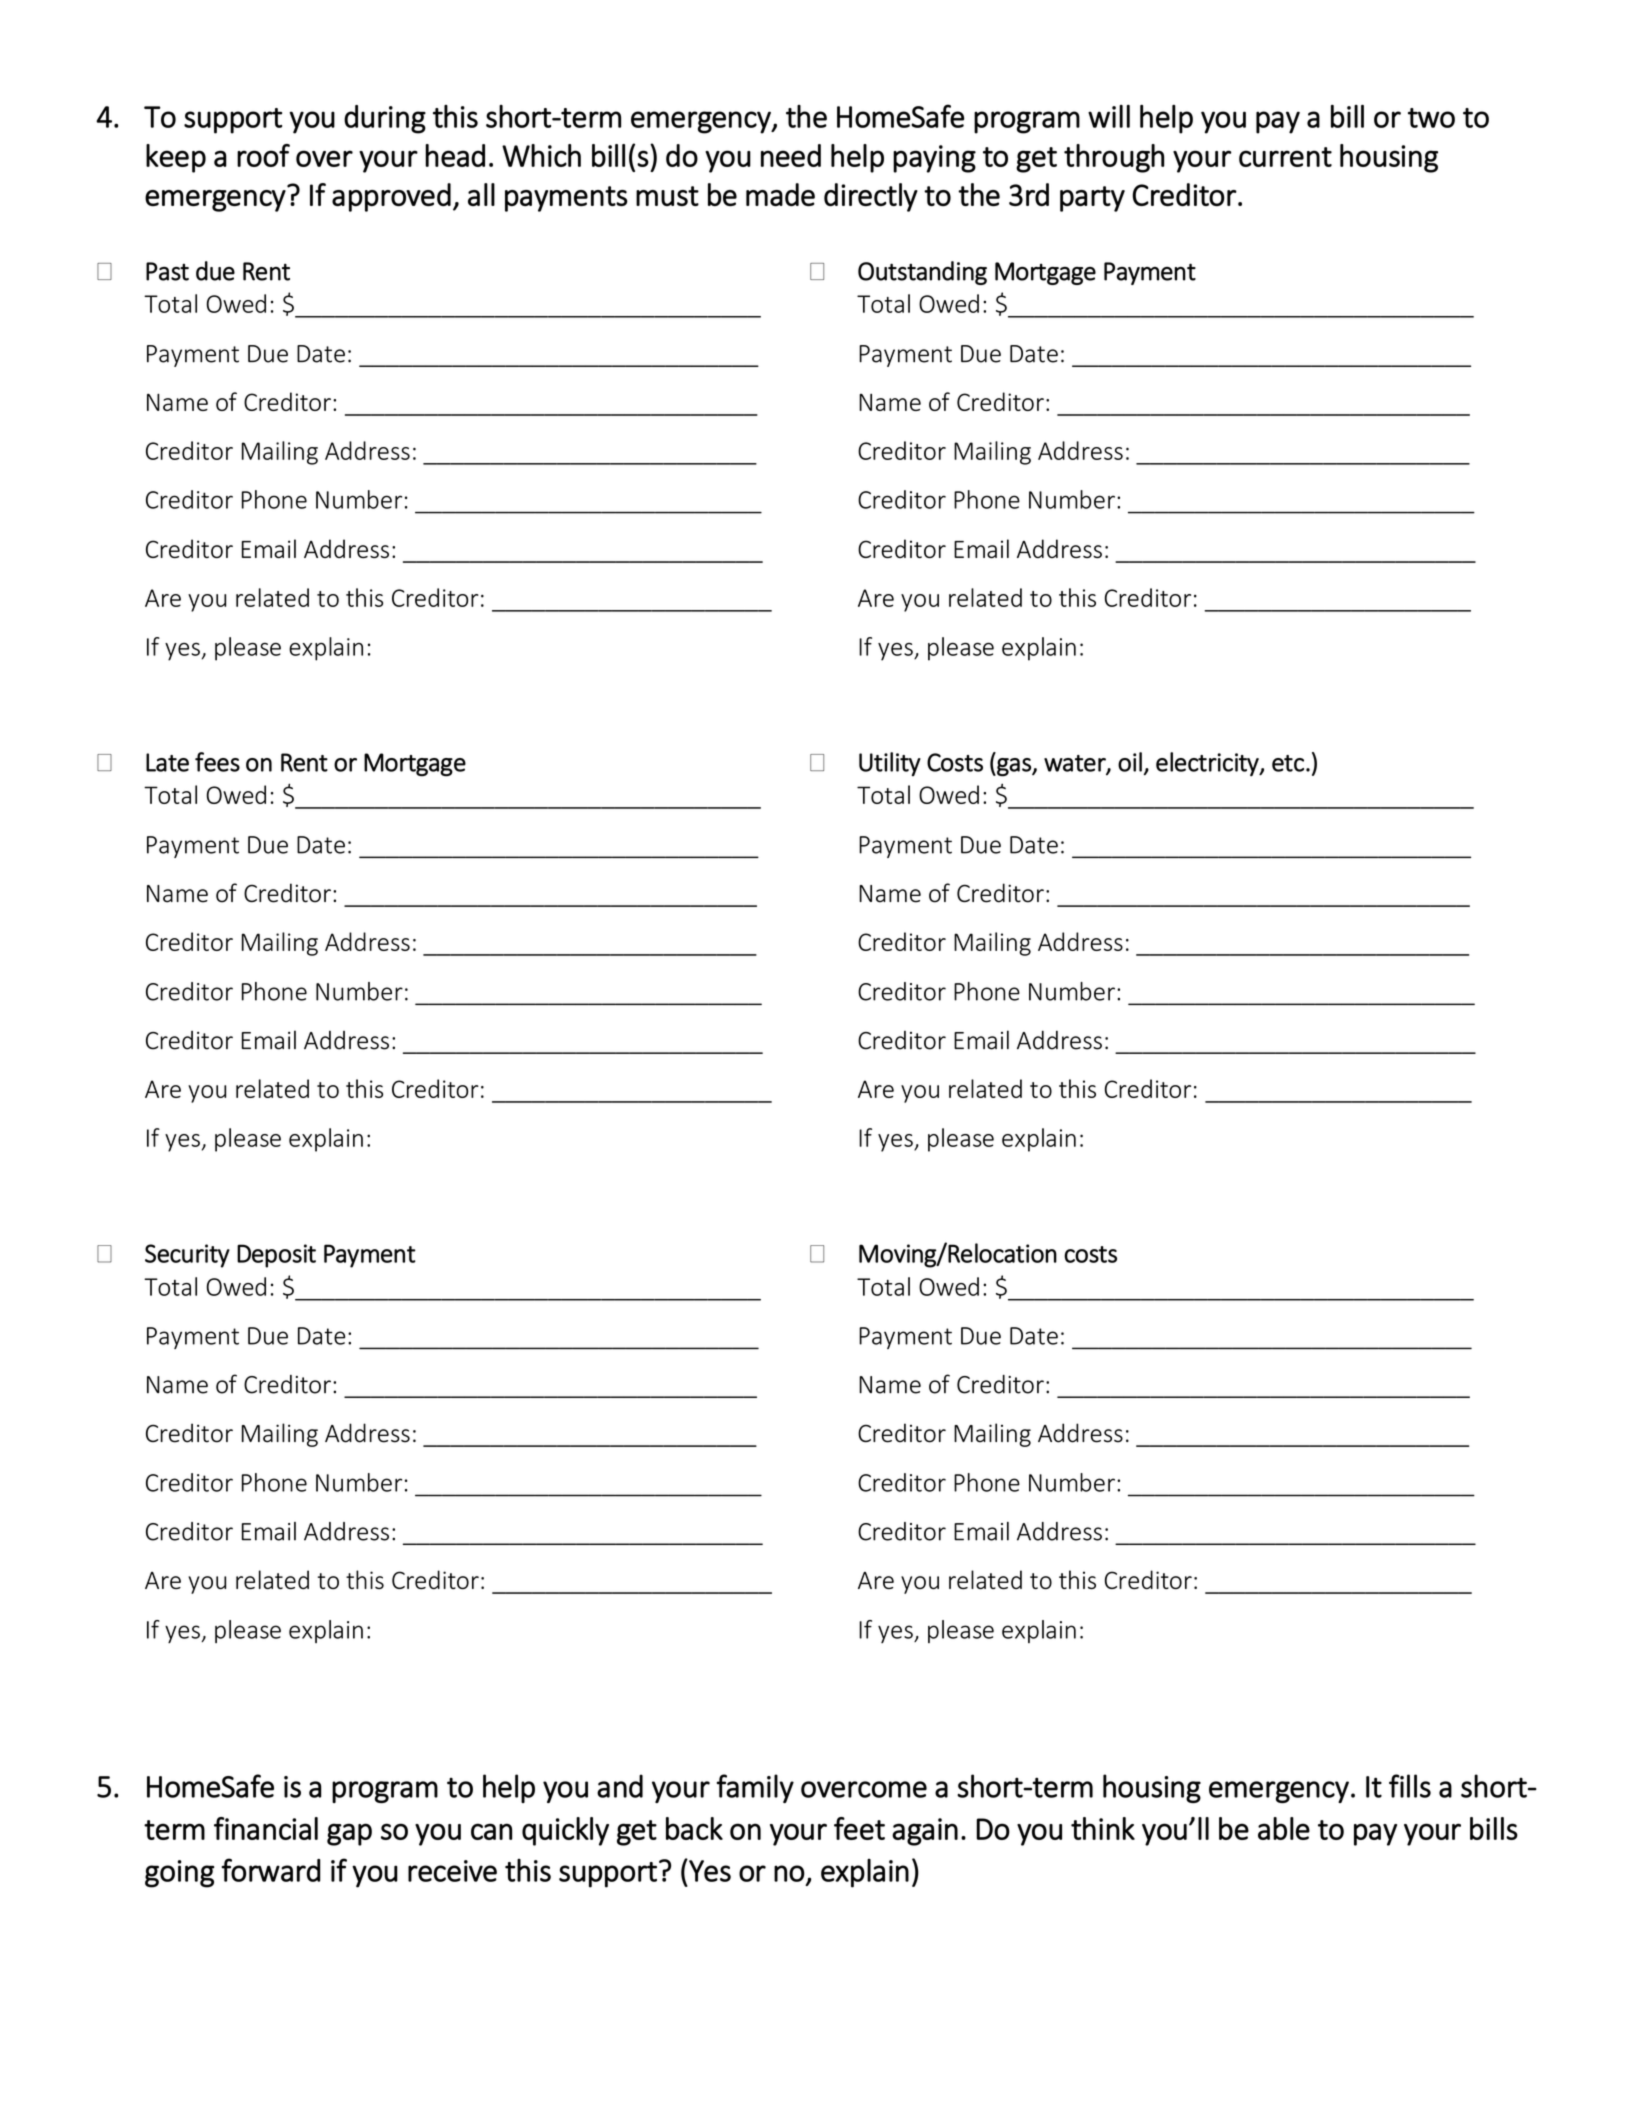 This screenshot has height=2118, width=1637. Describe the element at coordinates (1208, 764) in the screenshot. I see `electricity` at that location.
